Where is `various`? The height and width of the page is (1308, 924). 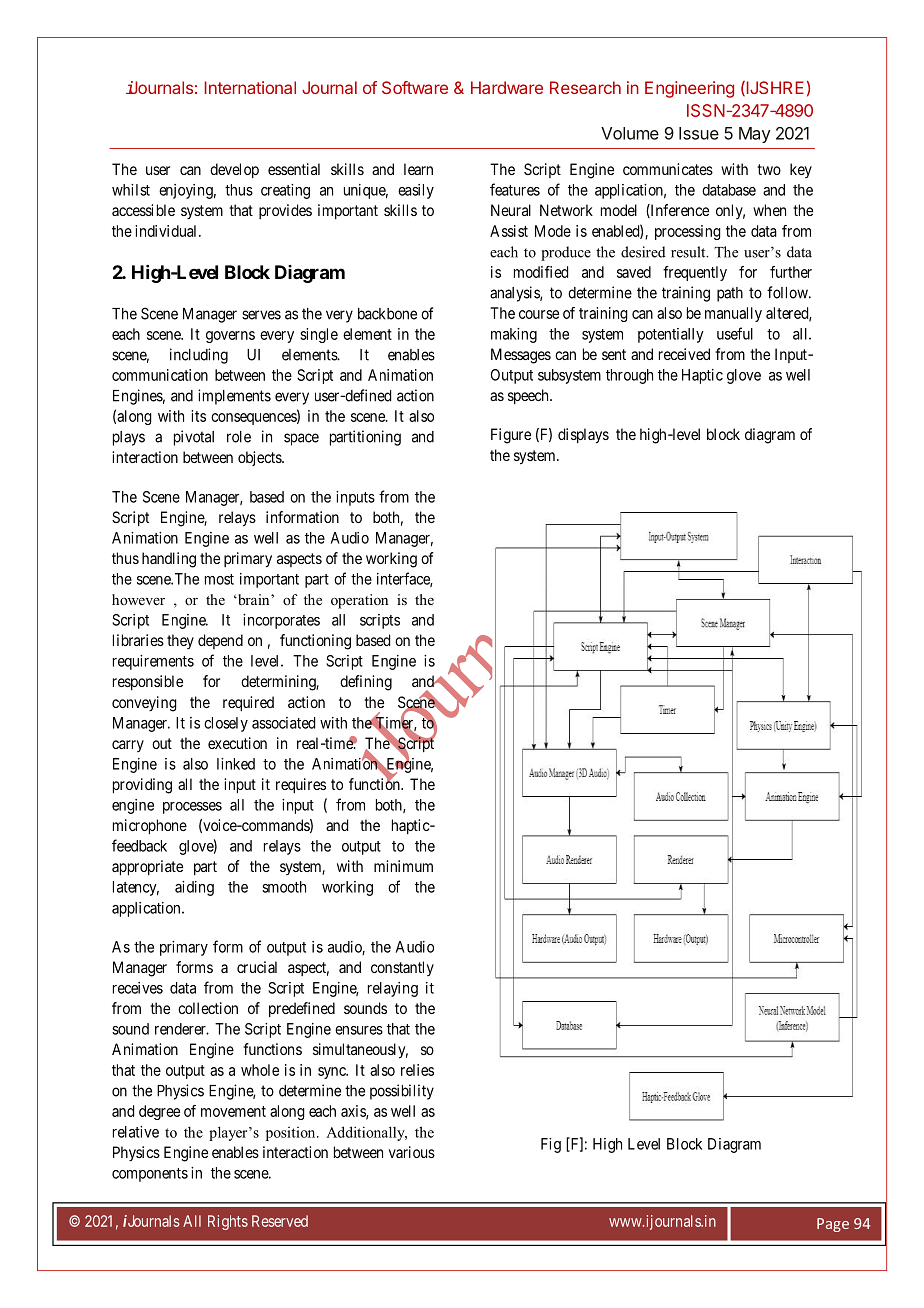
various is located at coordinates (412, 1152).
